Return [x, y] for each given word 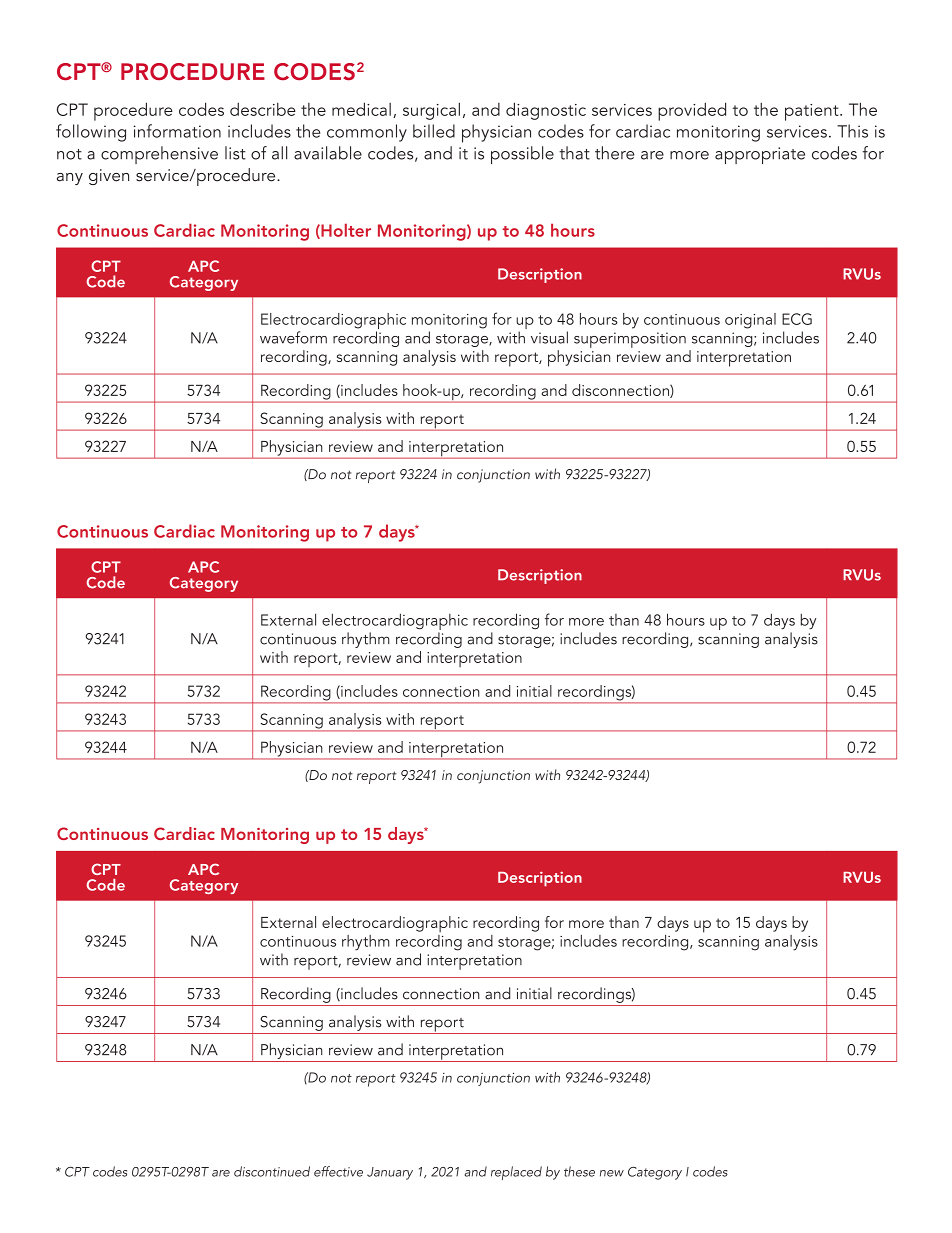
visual [549, 337]
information [177, 131]
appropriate [760, 155]
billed [434, 131]
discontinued [272, 1171]
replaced [516, 1173]
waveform [293, 337]
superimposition [630, 340]
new [612, 1173]
